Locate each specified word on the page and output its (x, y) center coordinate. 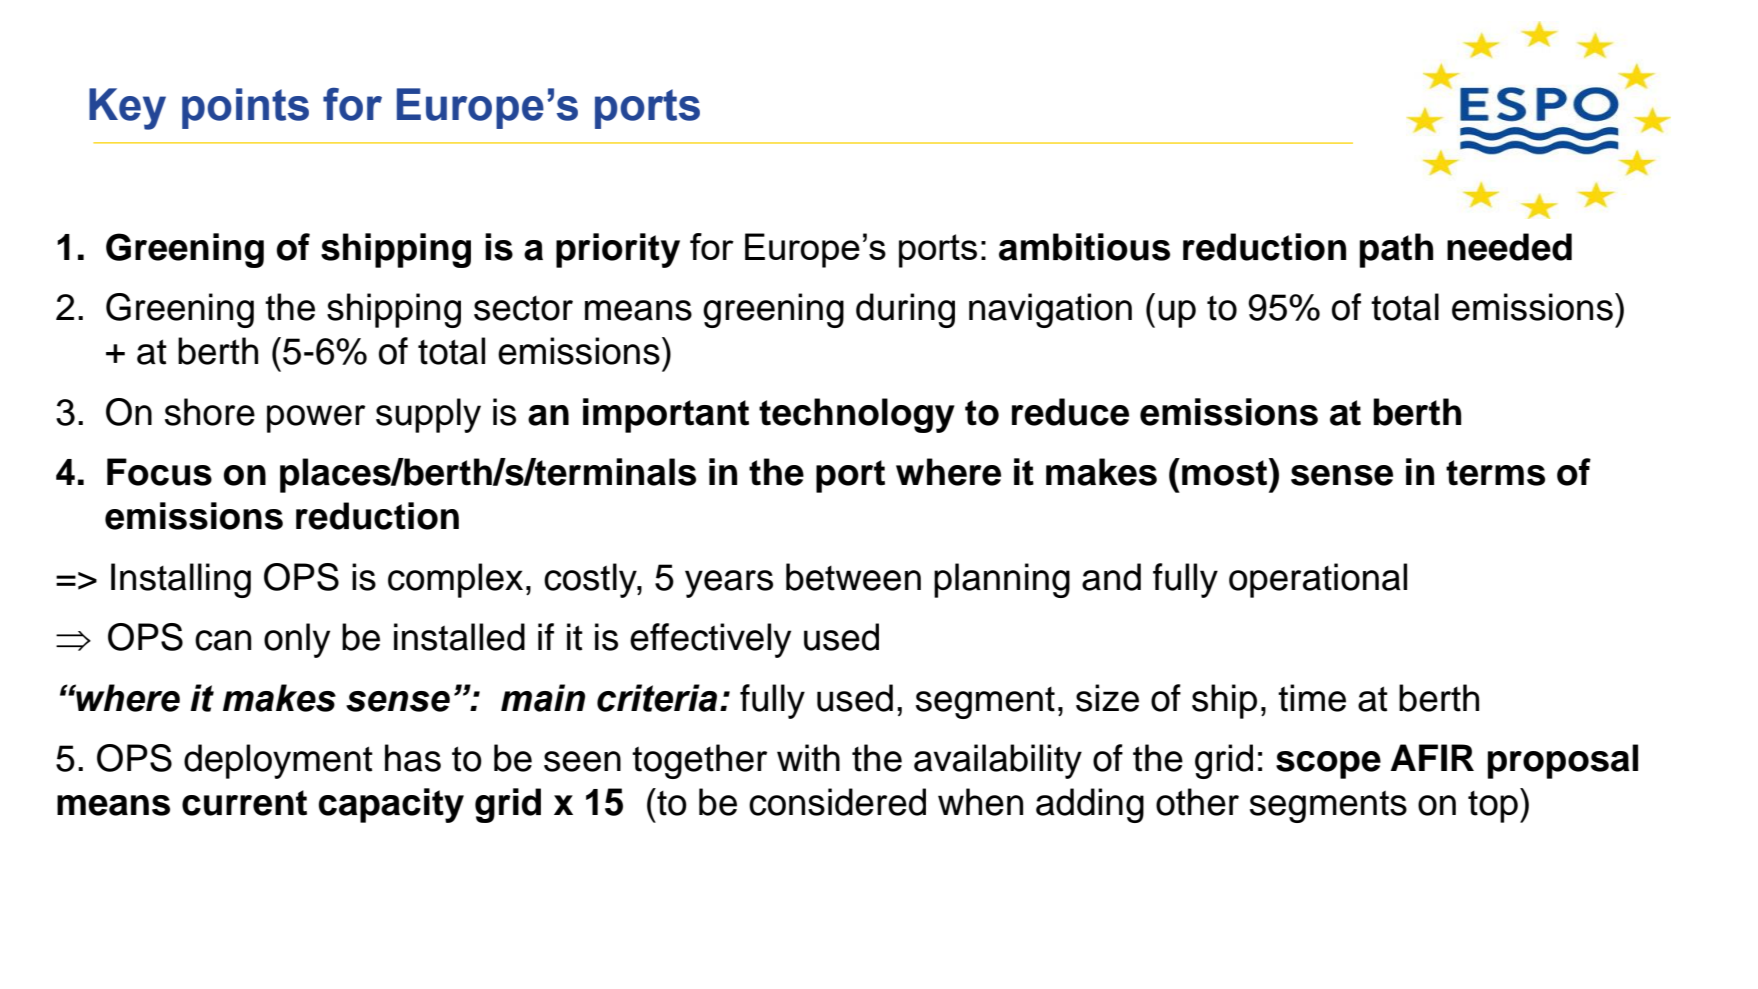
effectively (710, 640)
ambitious (1084, 247)
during (905, 310)
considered (837, 802)
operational (1318, 580)
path (1396, 250)
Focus (159, 472)
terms (1495, 473)
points (245, 108)
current (244, 803)
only (297, 640)
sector (523, 308)
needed (1509, 247)
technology (857, 415)
